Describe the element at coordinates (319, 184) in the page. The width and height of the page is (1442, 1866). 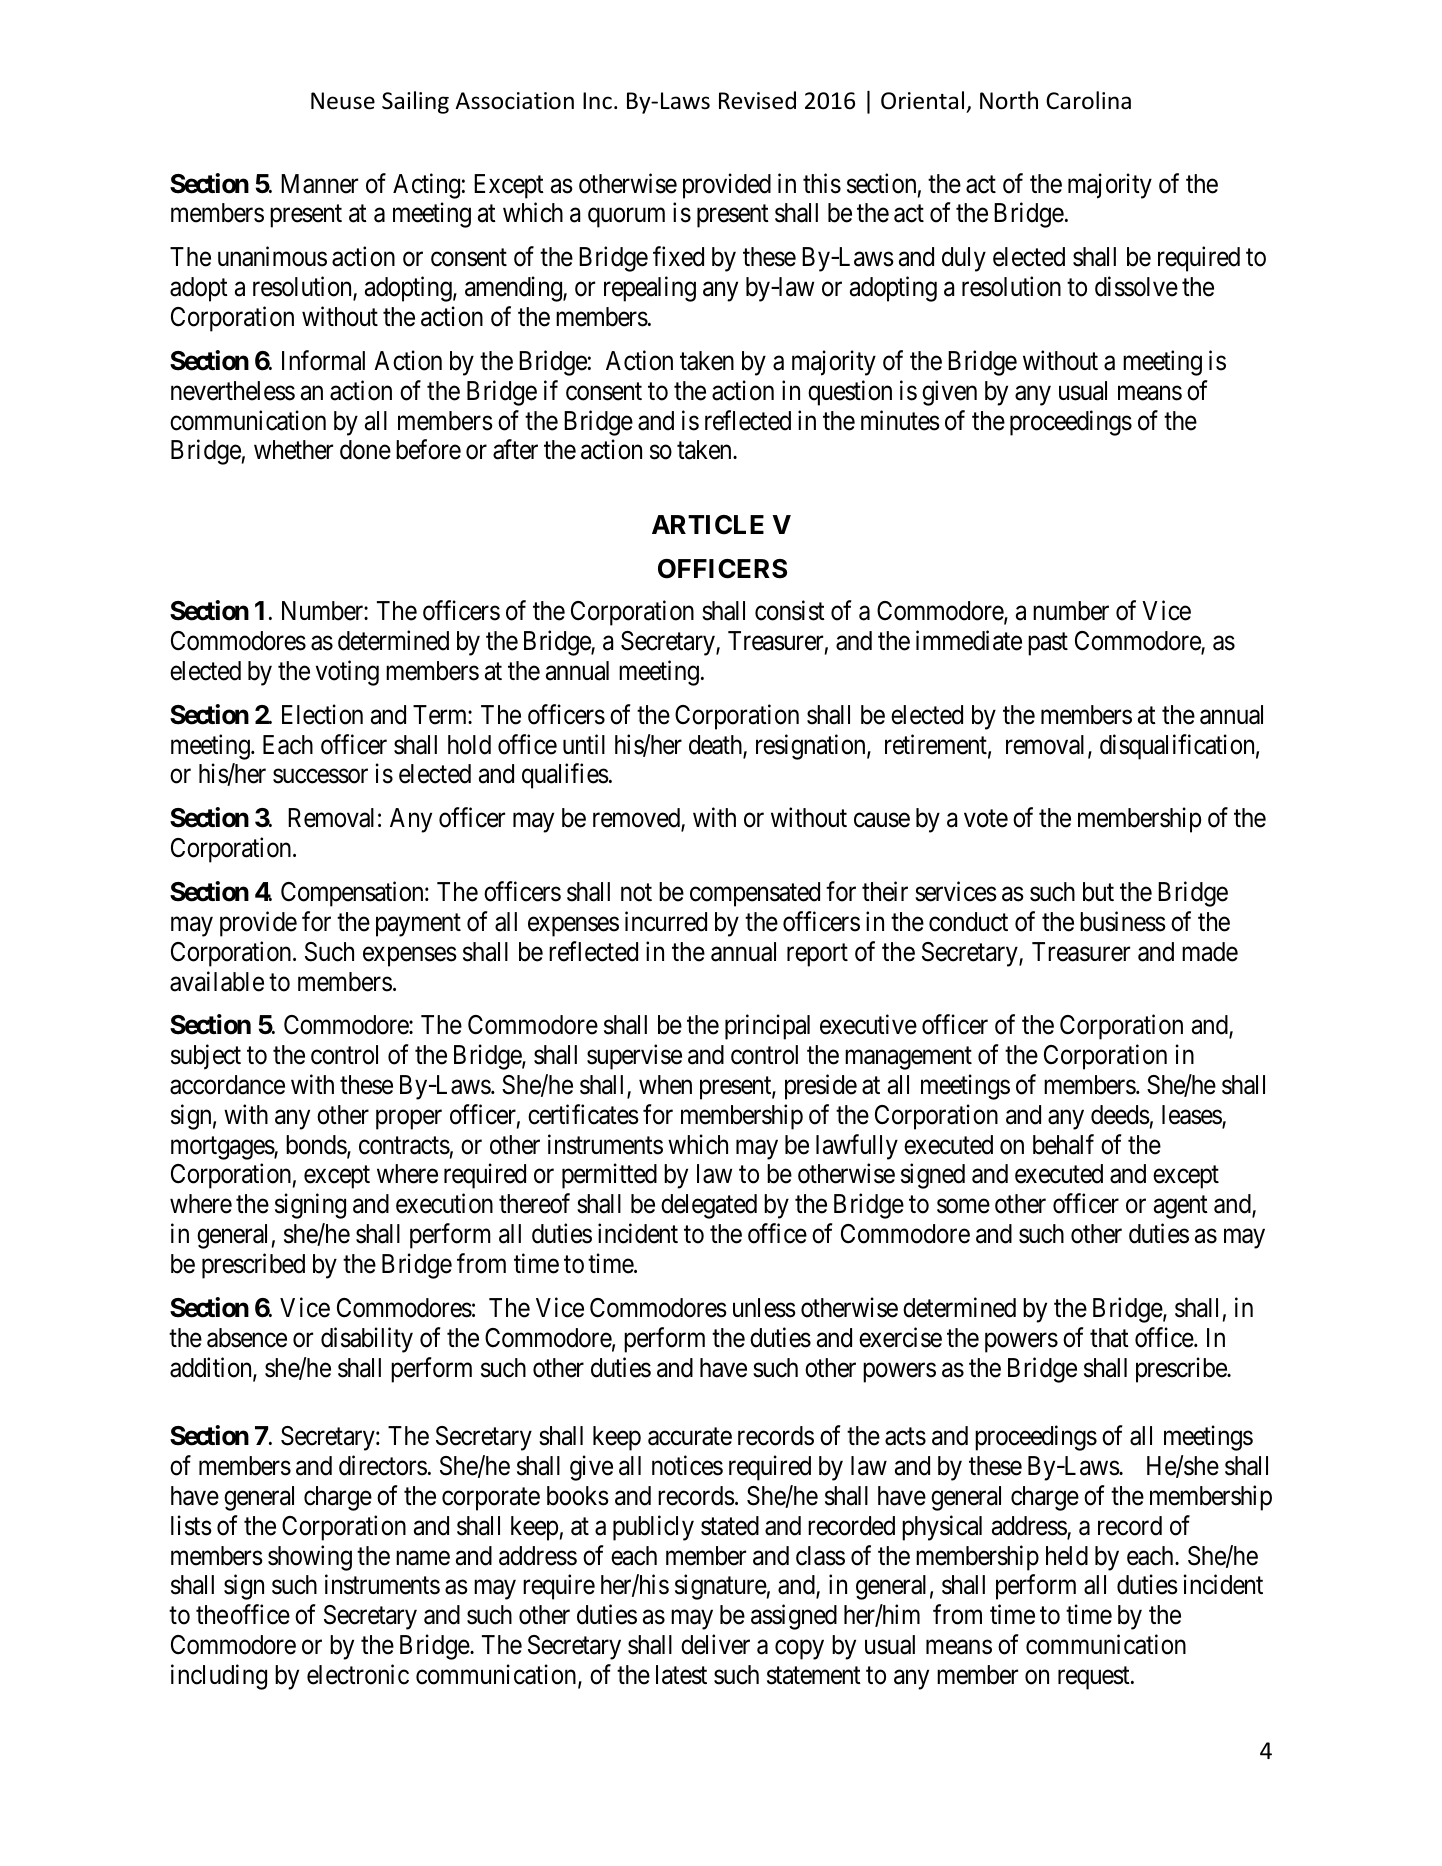
I see `Manner` at that location.
